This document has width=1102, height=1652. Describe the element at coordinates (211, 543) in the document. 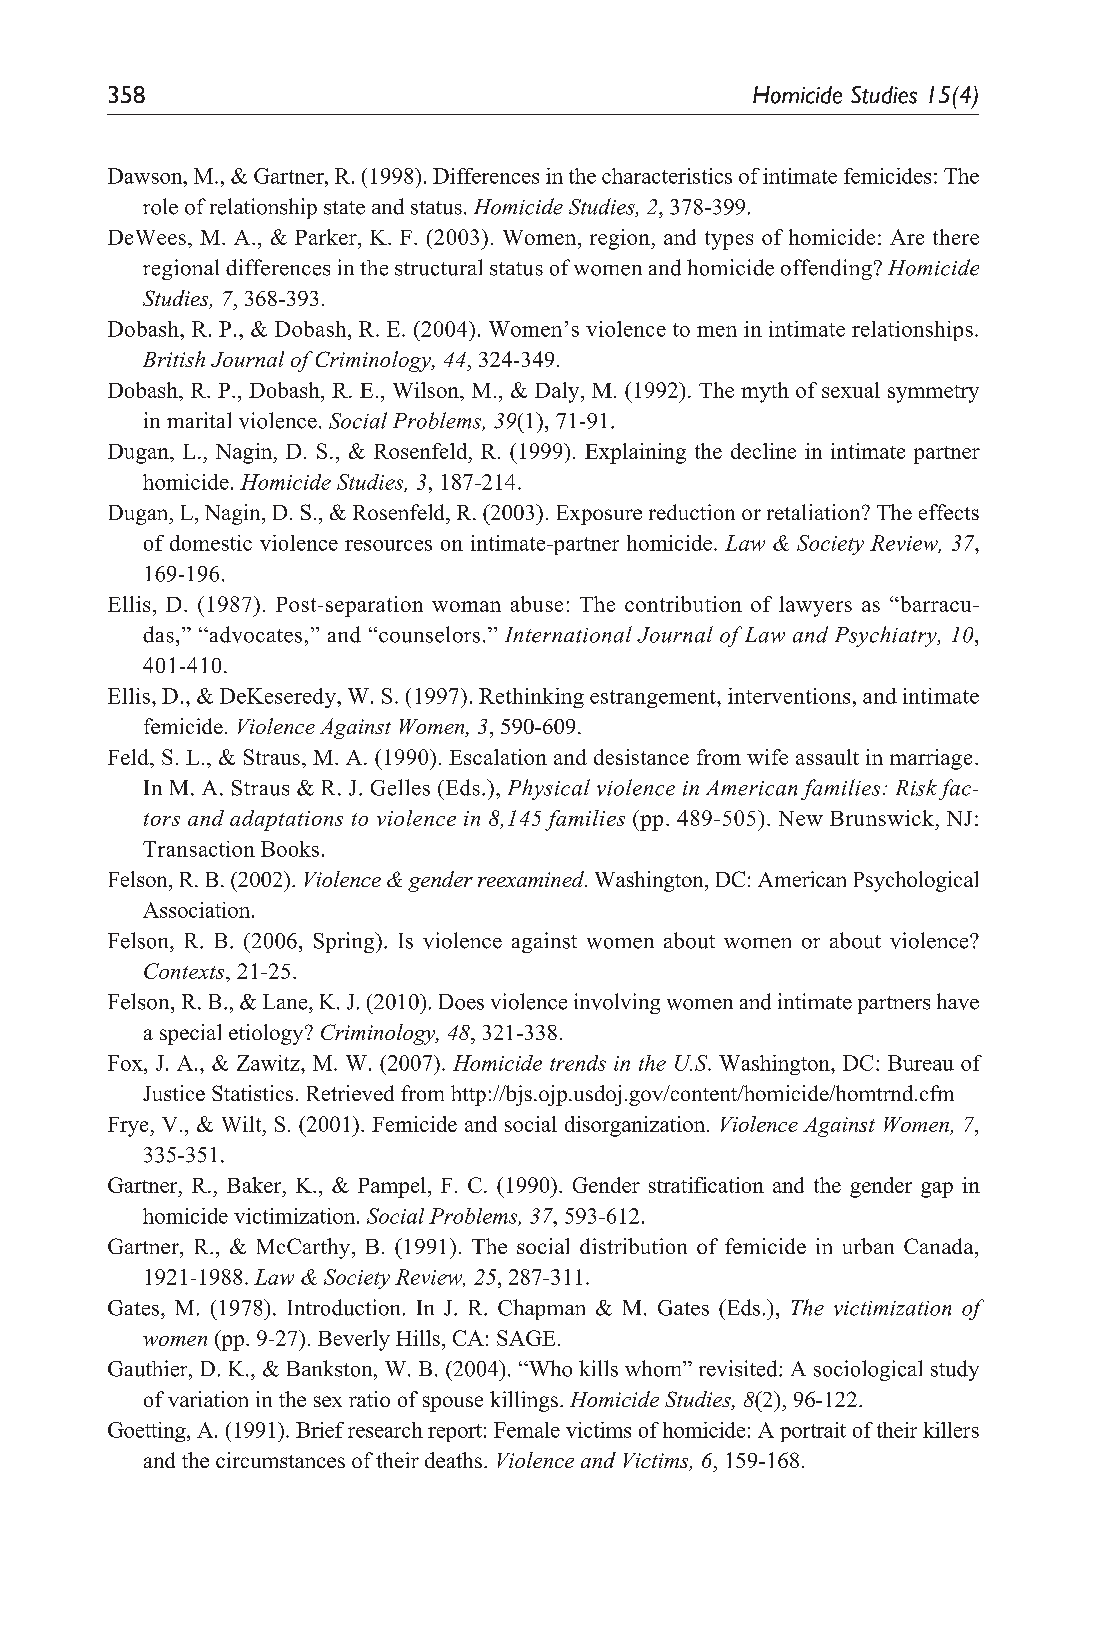

I see `domestic` at that location.
